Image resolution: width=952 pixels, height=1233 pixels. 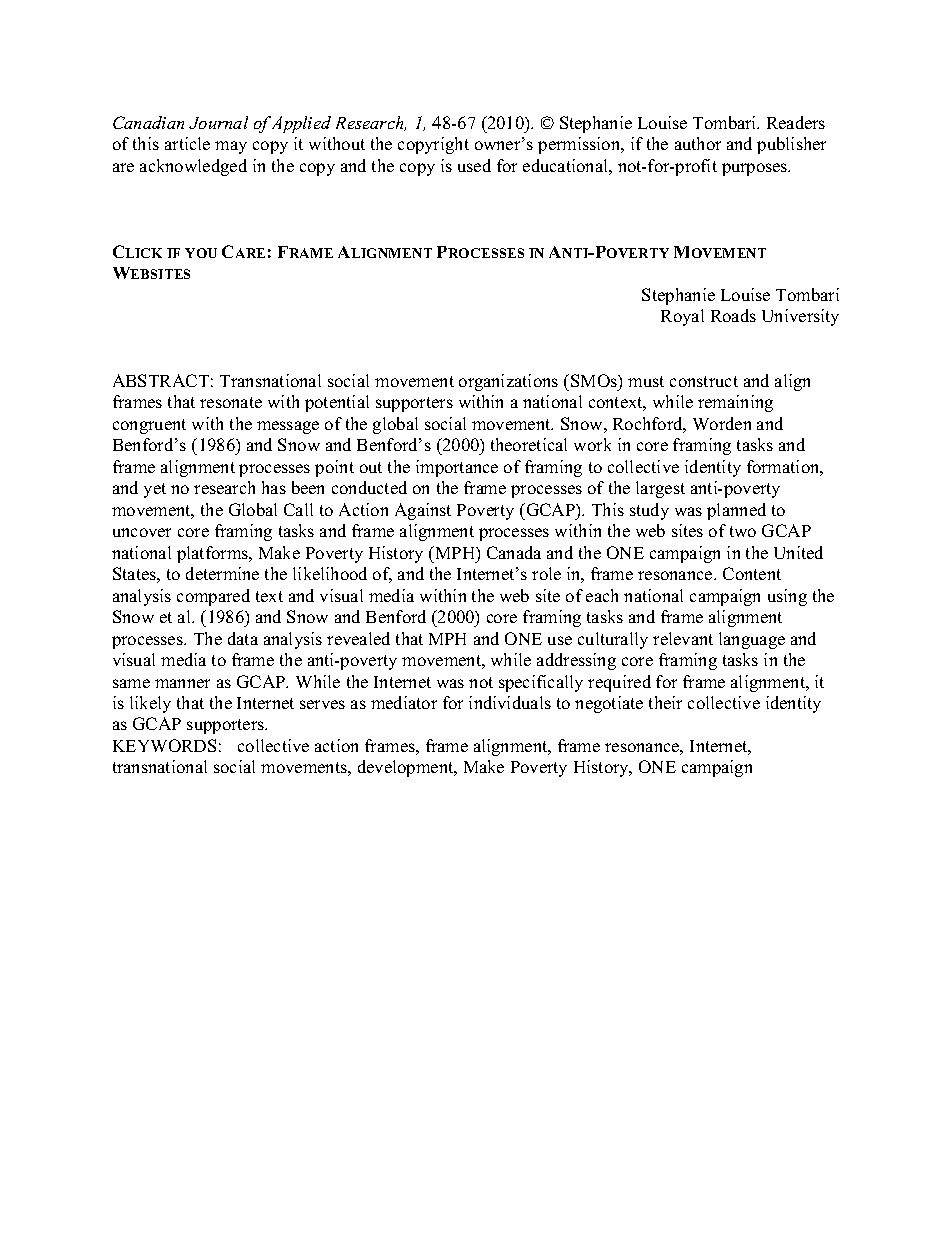 I want to click on KEYWORDS, so click(x=164, y=745).
